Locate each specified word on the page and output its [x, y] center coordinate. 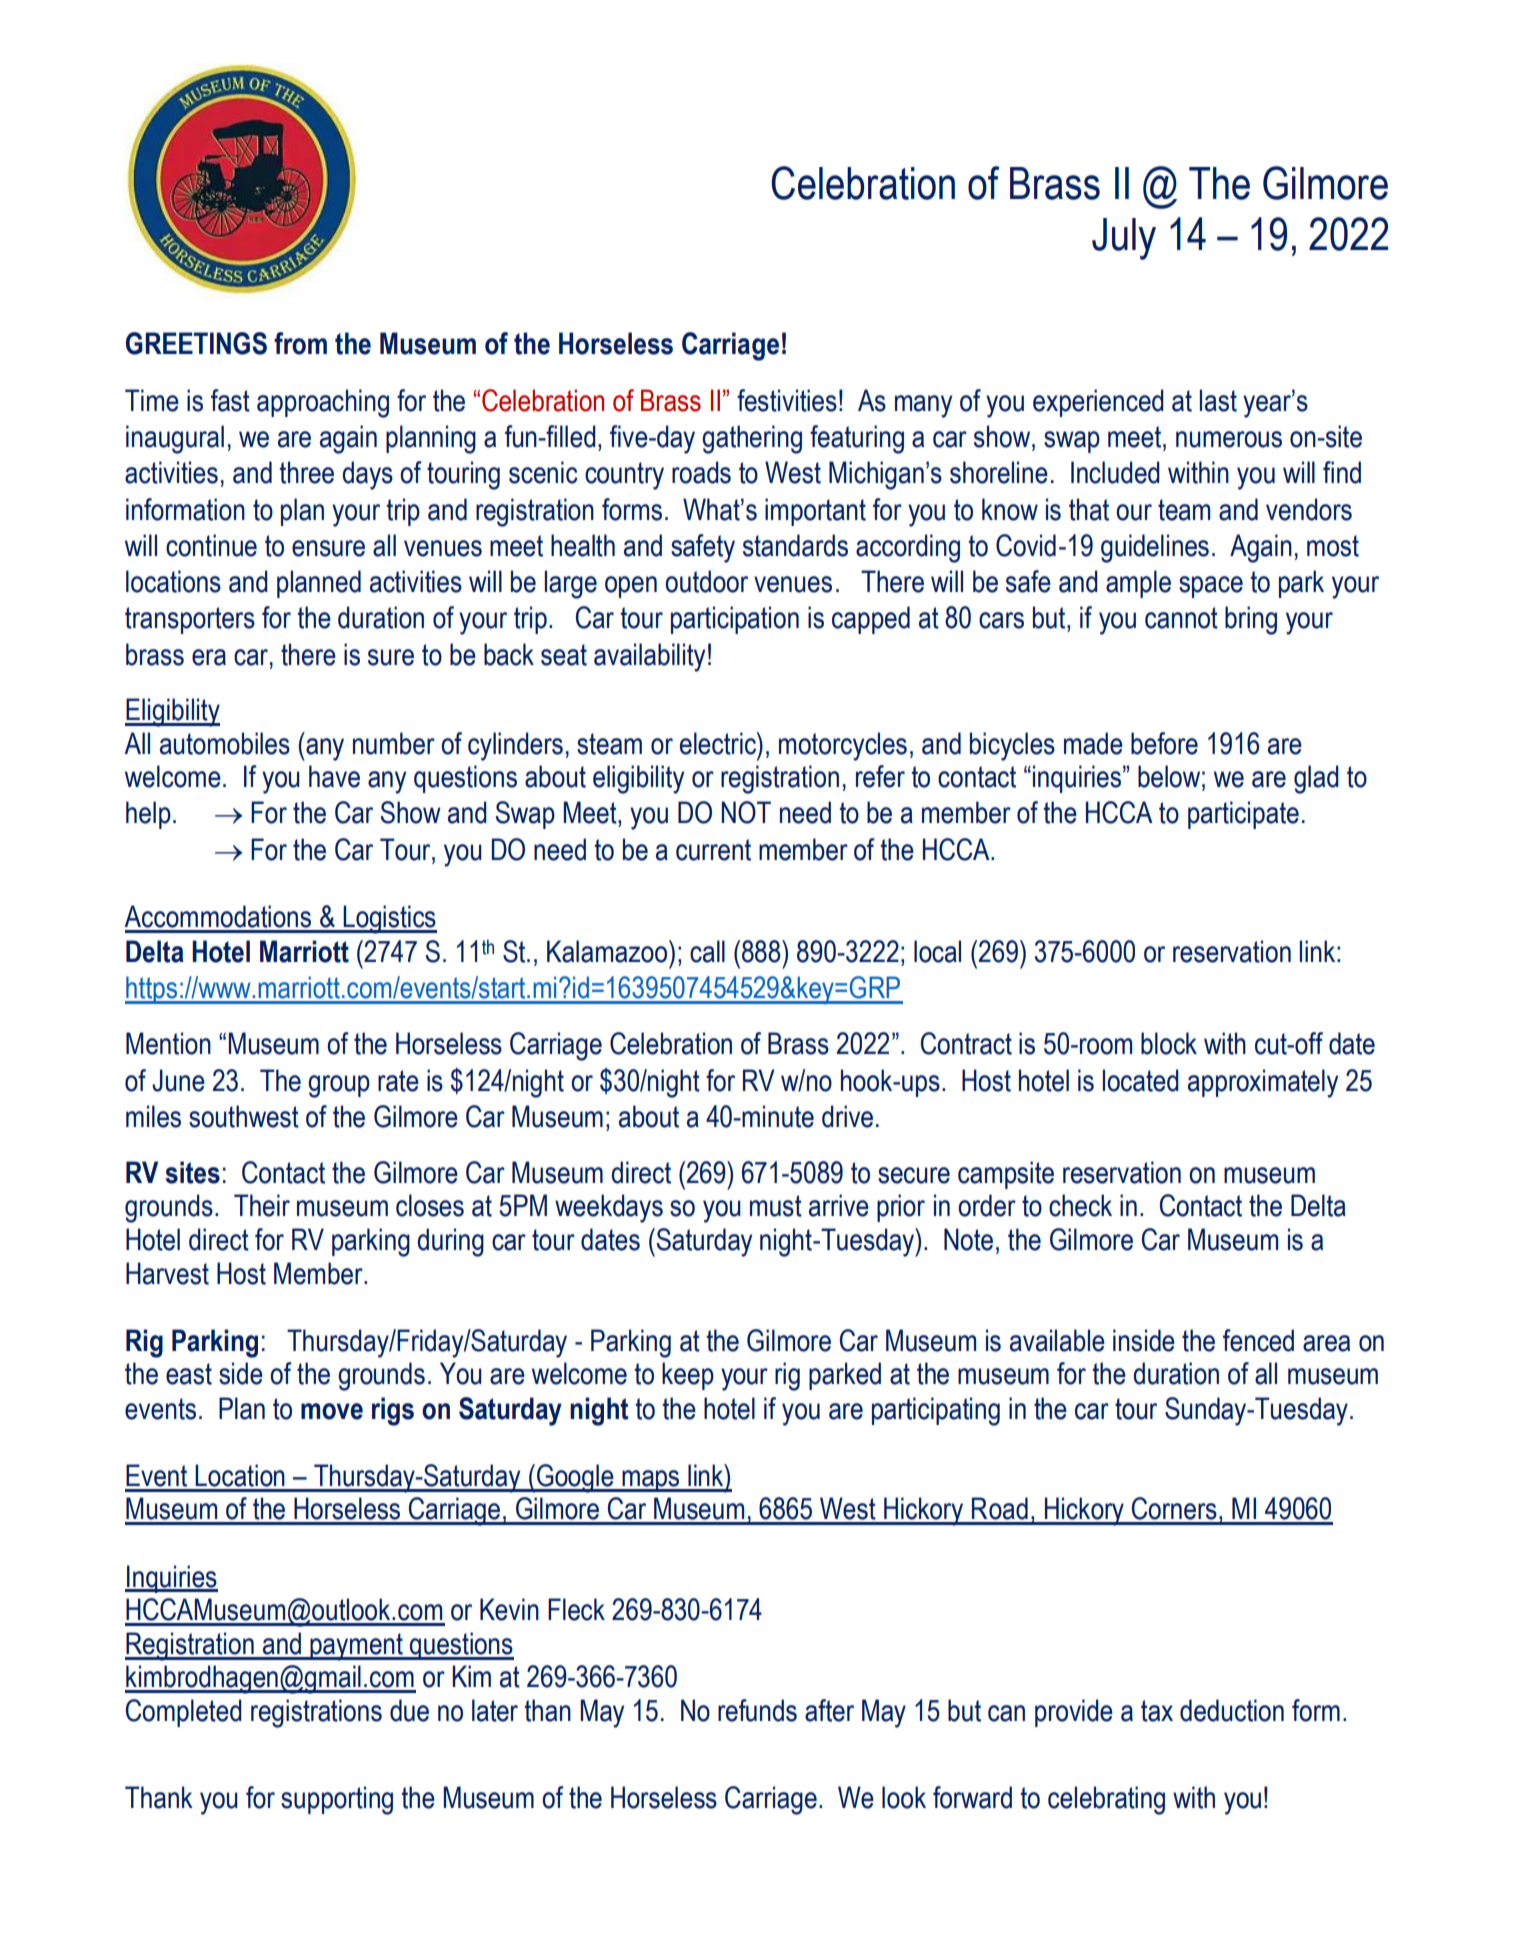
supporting [337, 1800]
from [300, 343]
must [776, 1206]
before [1164, 743]
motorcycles [843, 746]
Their [262, 1205]
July [1124, 239]
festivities [787, 400]
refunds [757, 1710]
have [334, 776]
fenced [1258, 1340]
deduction [1232, 1710]
